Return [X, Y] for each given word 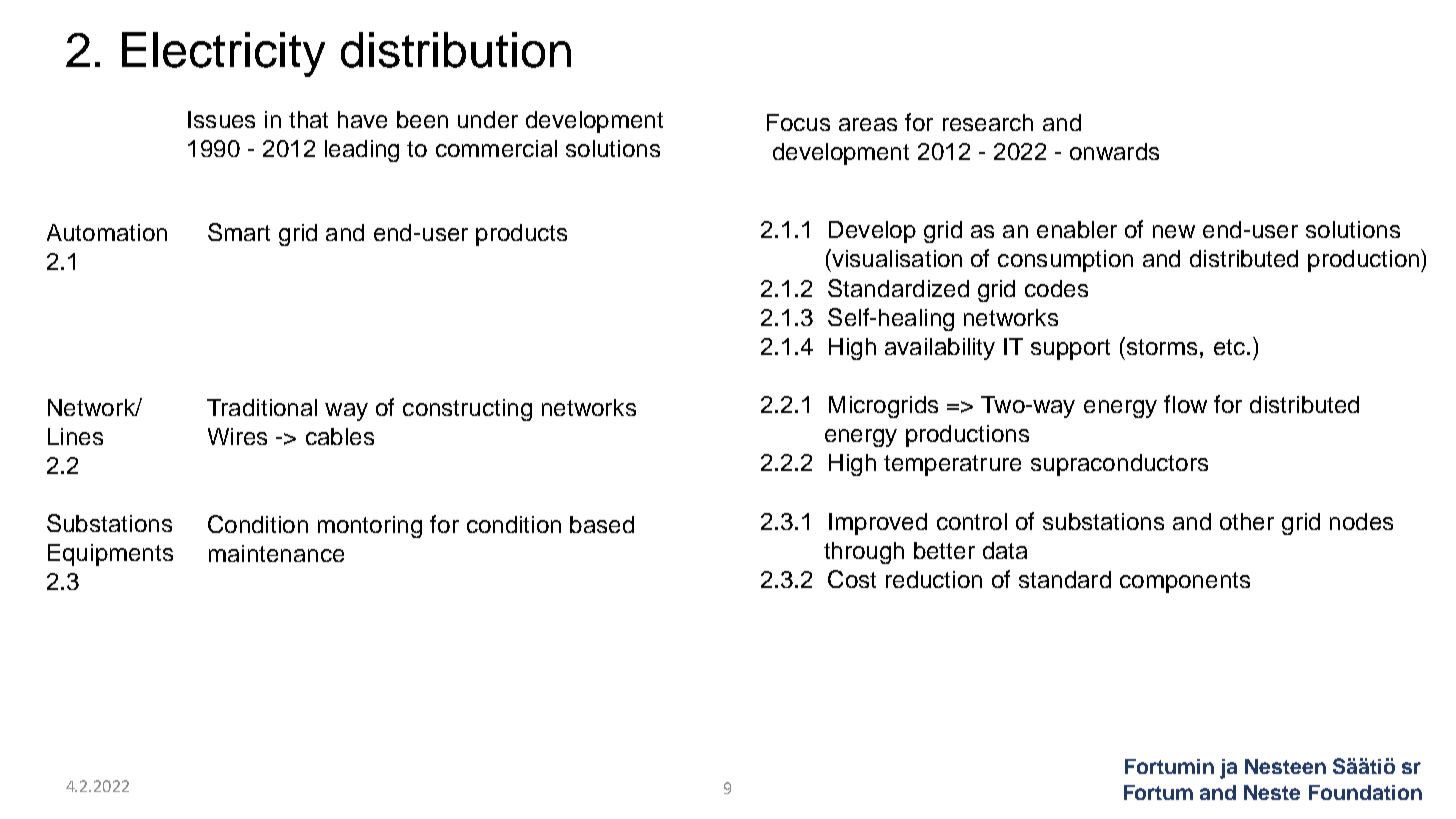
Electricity [223, 54]
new [1174, 231]
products [521, 235]
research [988, 122]
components [1185, 582]
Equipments [110, 555]
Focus [798, 122]
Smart [239, 232]
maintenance [276, 553]
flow [1185, 404]
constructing [467, 410]
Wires [237, 436]
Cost [852, 579]
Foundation [1365, 792]
